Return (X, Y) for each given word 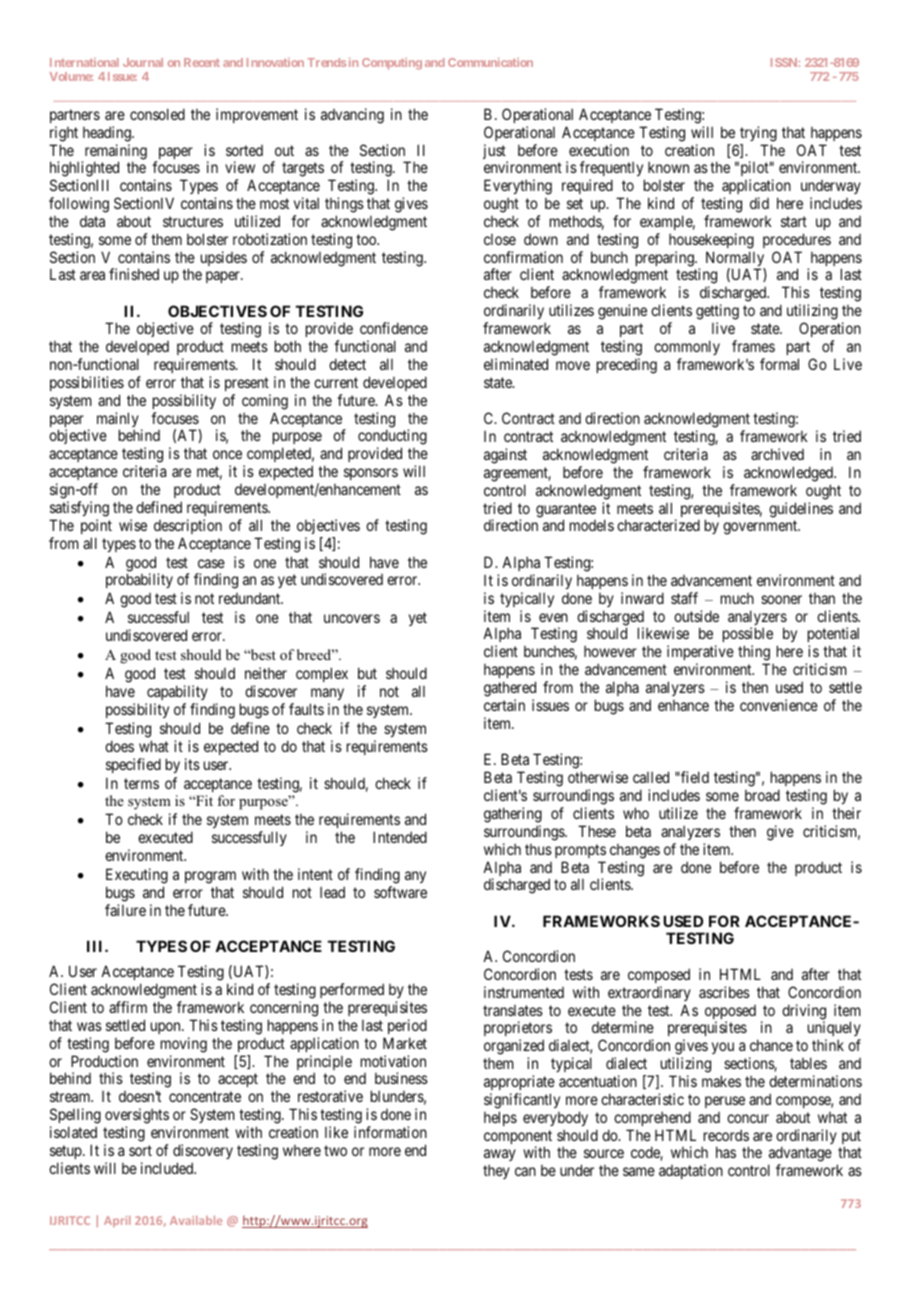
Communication (490, 62)
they (496, 1172)
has (726, 1152)
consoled (157, 114)
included (168, 1168)
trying (758, 134)
